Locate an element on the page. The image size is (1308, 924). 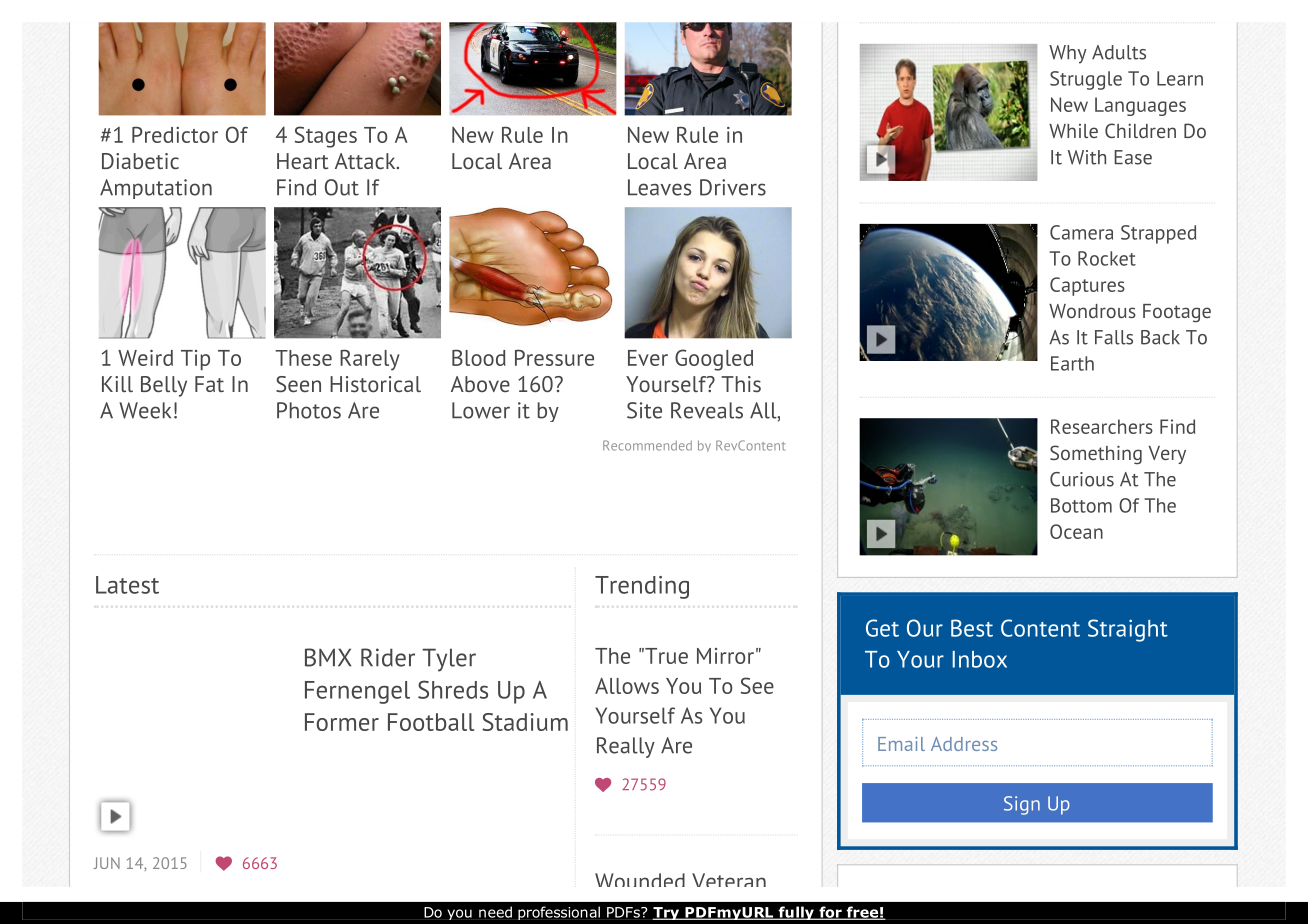
Predictor is located at coordinates (175, 134).
